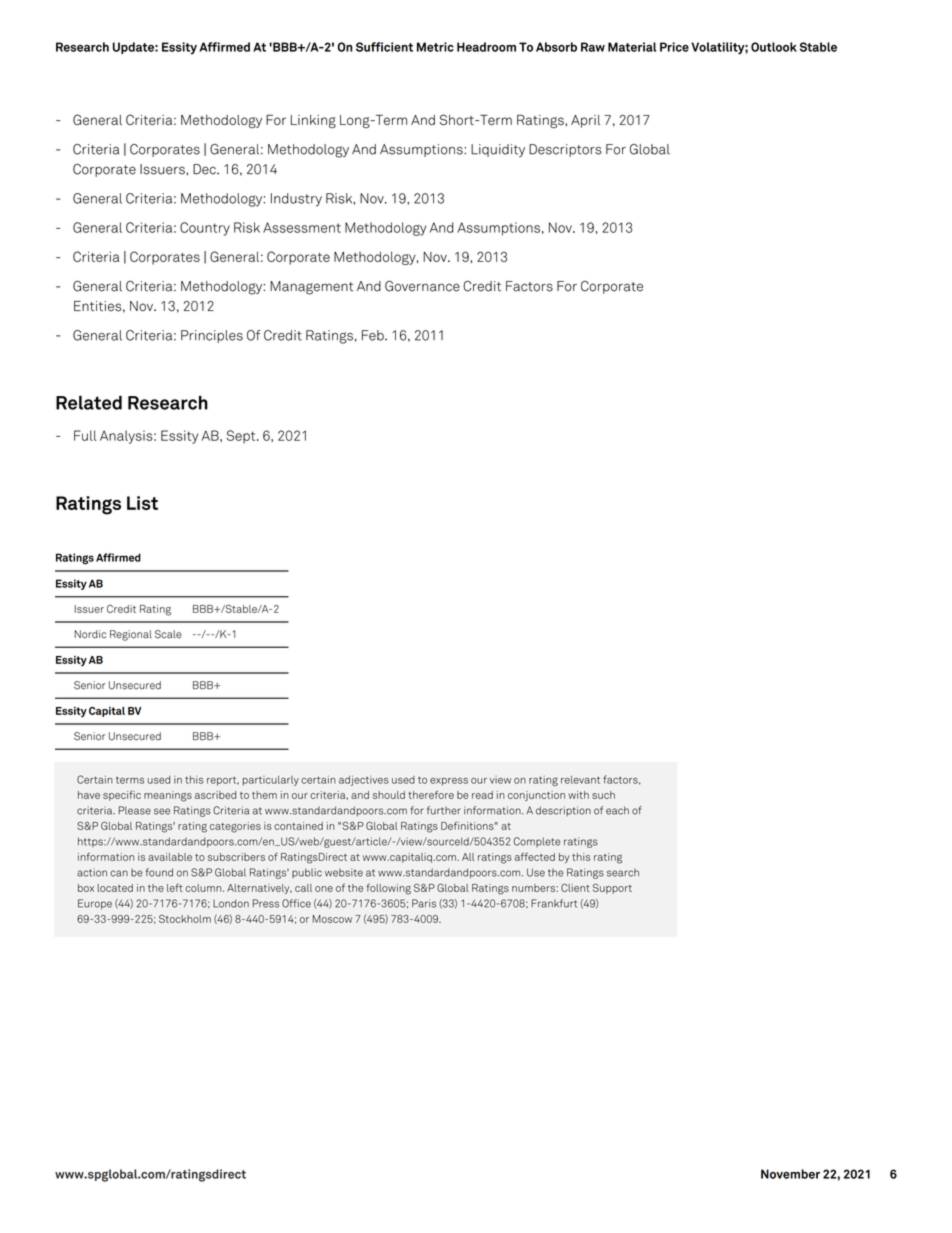 The image size is (952, 1233). What do you see at coordinates (431, 794) in the document?
I see `therefore` at bounding box center [431, 794].
